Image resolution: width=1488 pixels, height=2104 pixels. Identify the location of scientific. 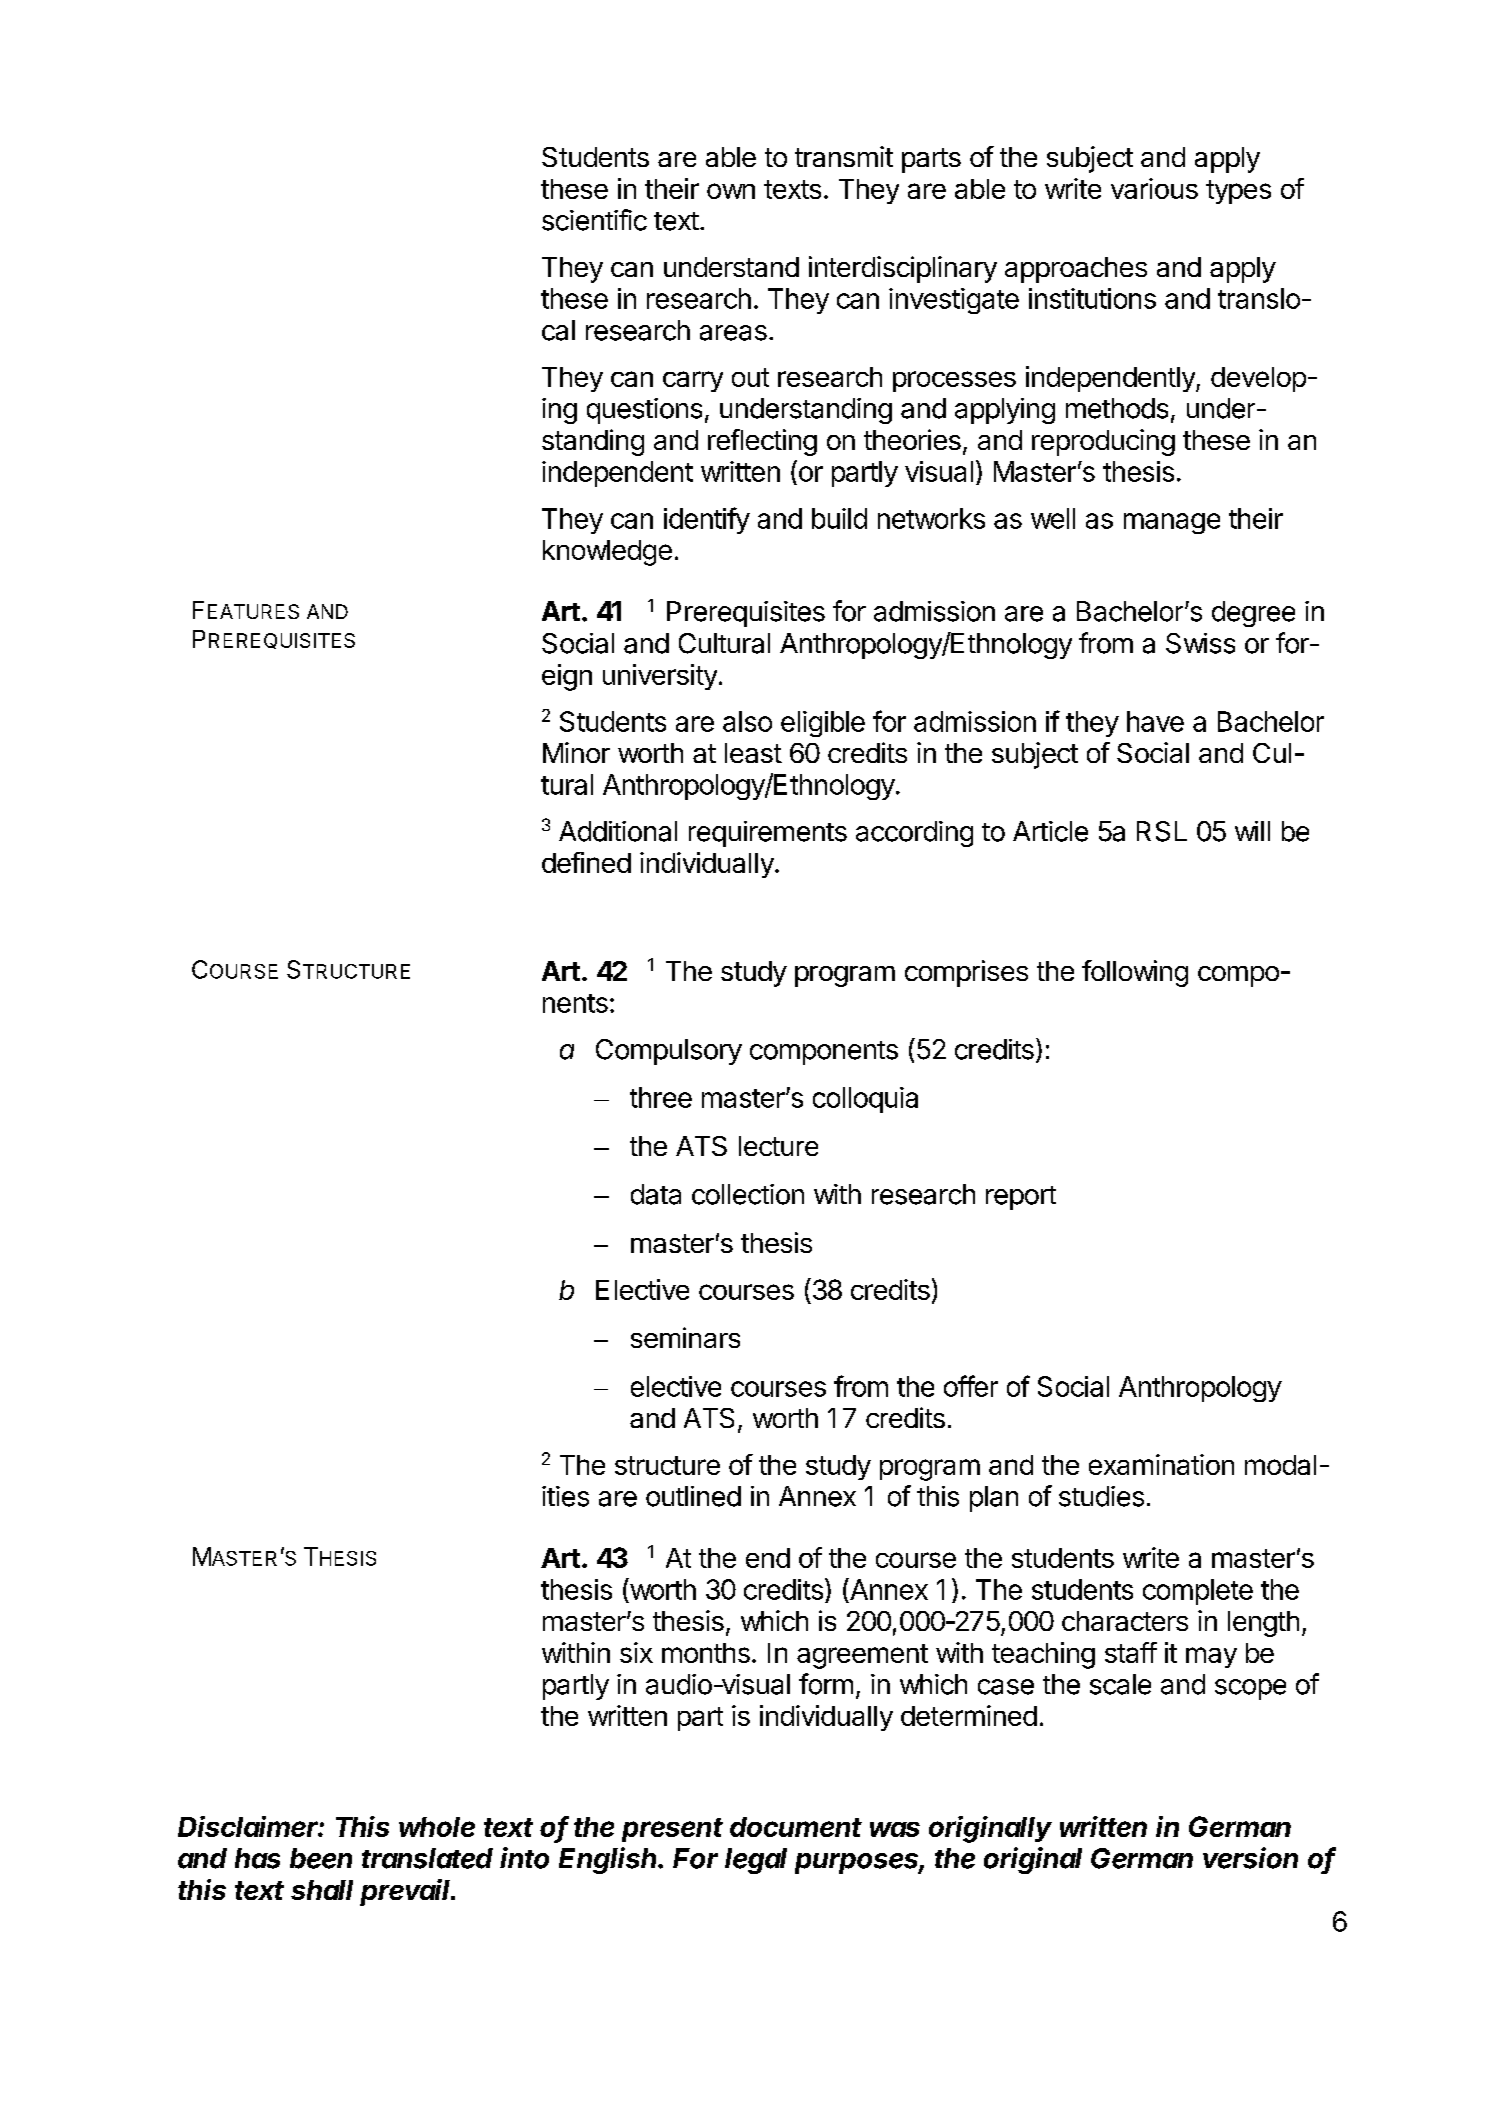
(594, 220).
